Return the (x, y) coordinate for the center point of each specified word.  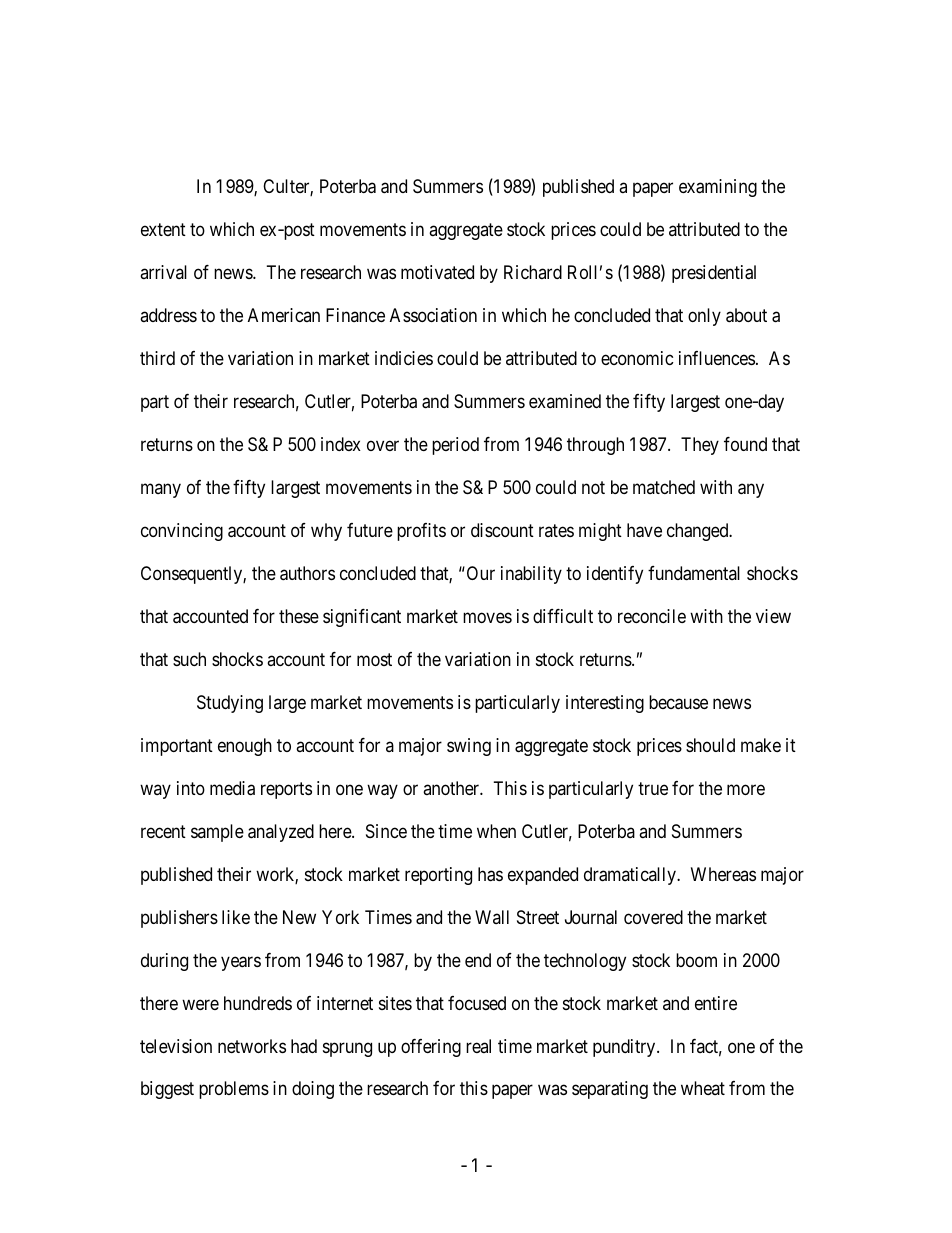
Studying (230, 704)
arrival (163, 272)
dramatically (631, 876)
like (236, 917)
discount (502, 530)
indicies (404, 358)
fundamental (694, 573)
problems (234, 1090)
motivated (437, 272)
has (490, 874)
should (710, 745)
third (157, 358)
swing (469, 747)
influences (717, 358)
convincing (182, 532)
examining (718, 188)
